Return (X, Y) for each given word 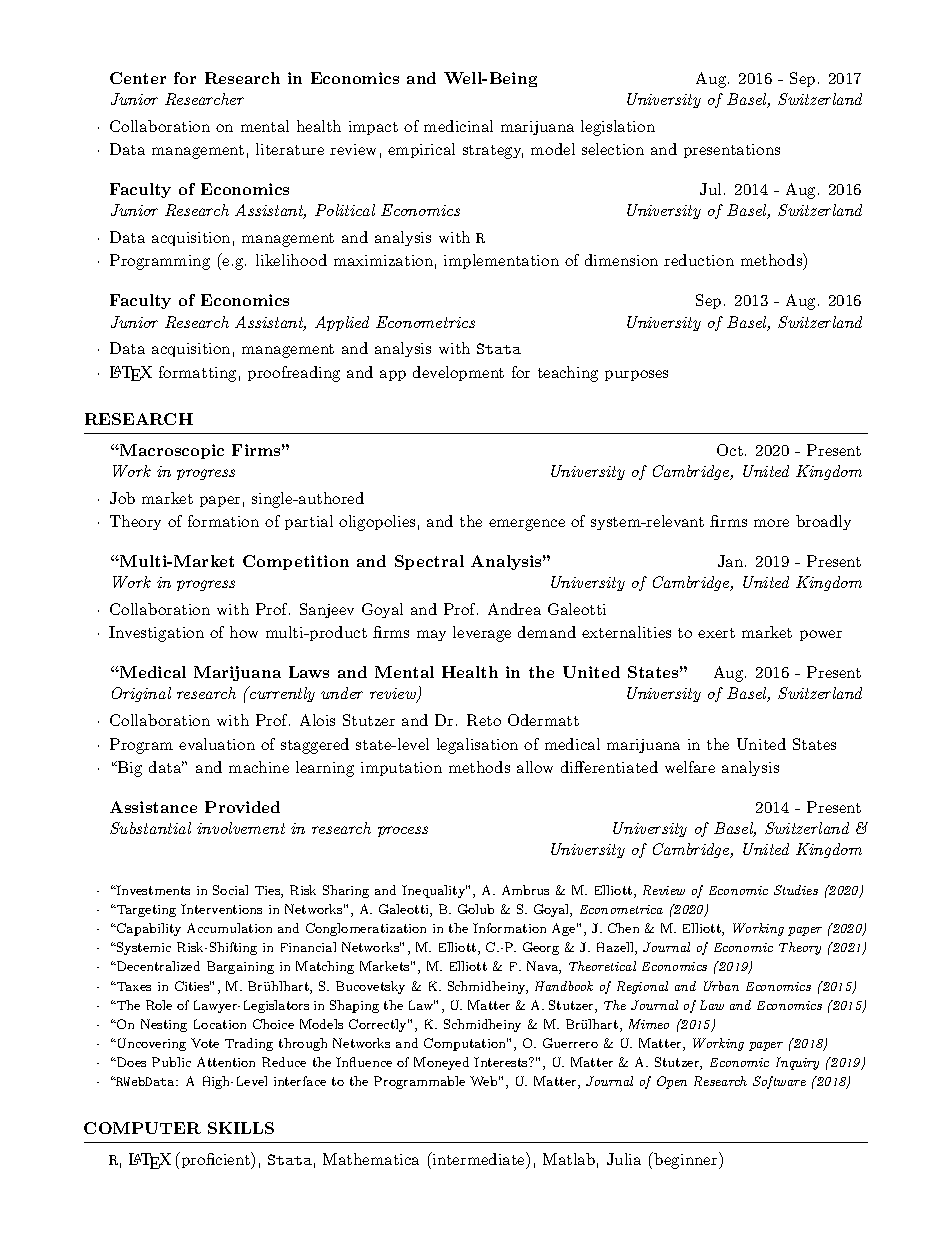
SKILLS (241, 1128)
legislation (618, 128)
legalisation (477, 746)
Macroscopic (171, 451)
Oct (730, 450)
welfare (690, 767)
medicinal (458, 126)
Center (138, 78)
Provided (242, 807)
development (458, 373)
